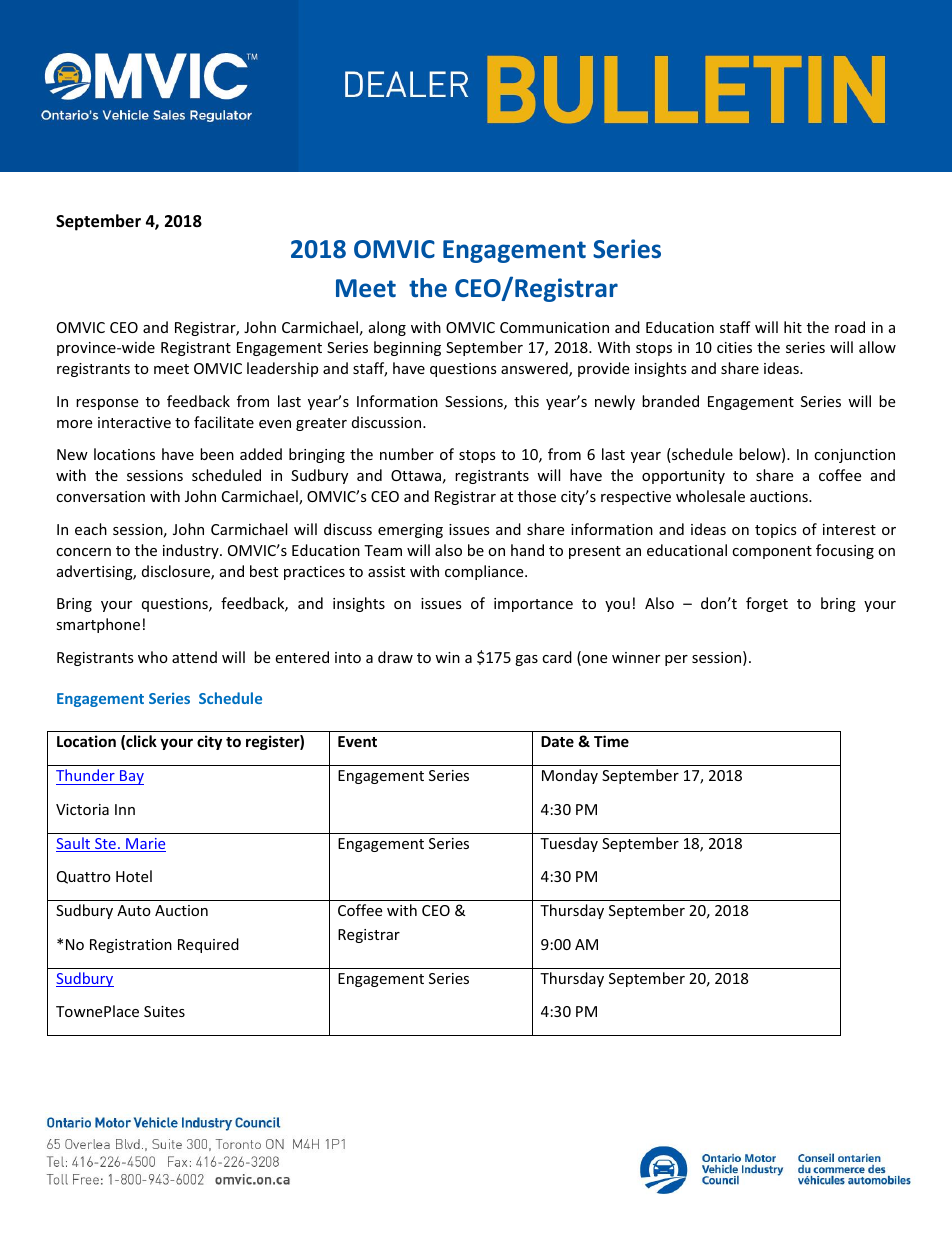  Describe the element at coordinates (208, 945) in the screenshot. I see `Required` at that location.
